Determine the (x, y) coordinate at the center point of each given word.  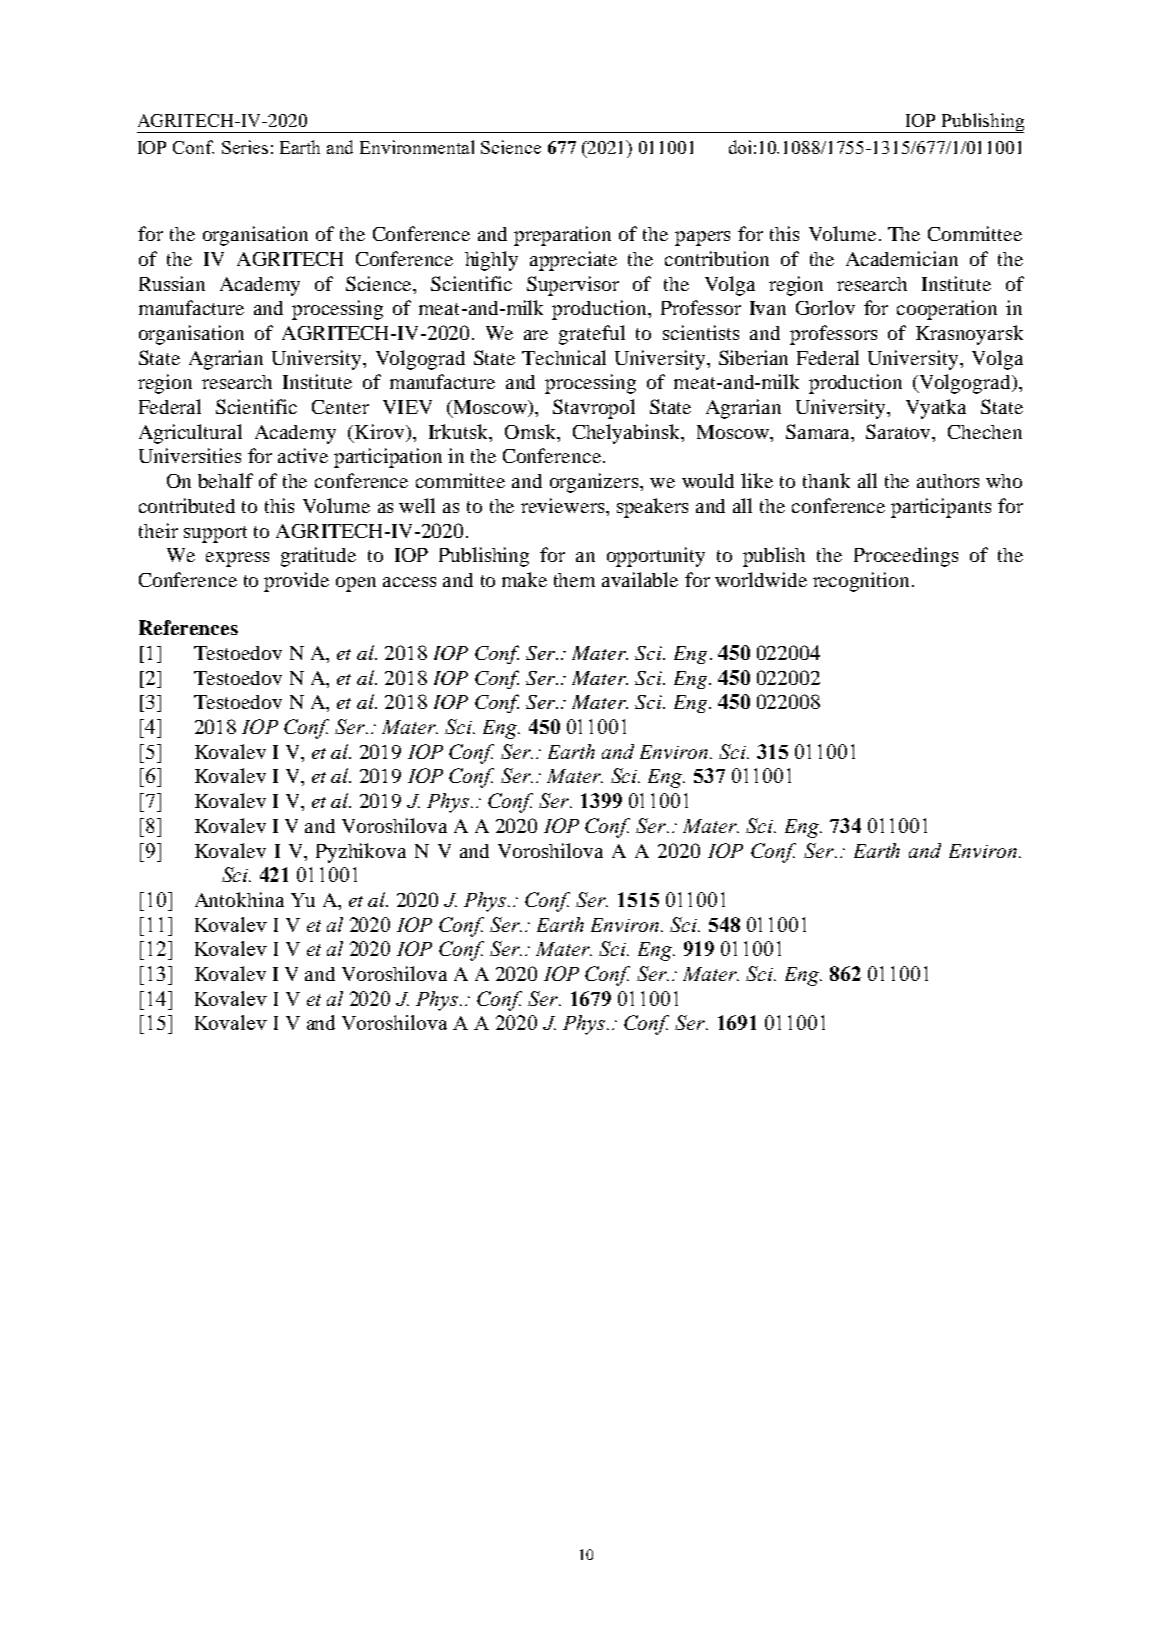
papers (702, 238)
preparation (562, 236)
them (574, 580)
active (303, 455)
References (188, 627)
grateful (592, 335)
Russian (172, 283)
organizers (595, 483)
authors (948, 481)
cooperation (947, 310)
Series (245, 147)
